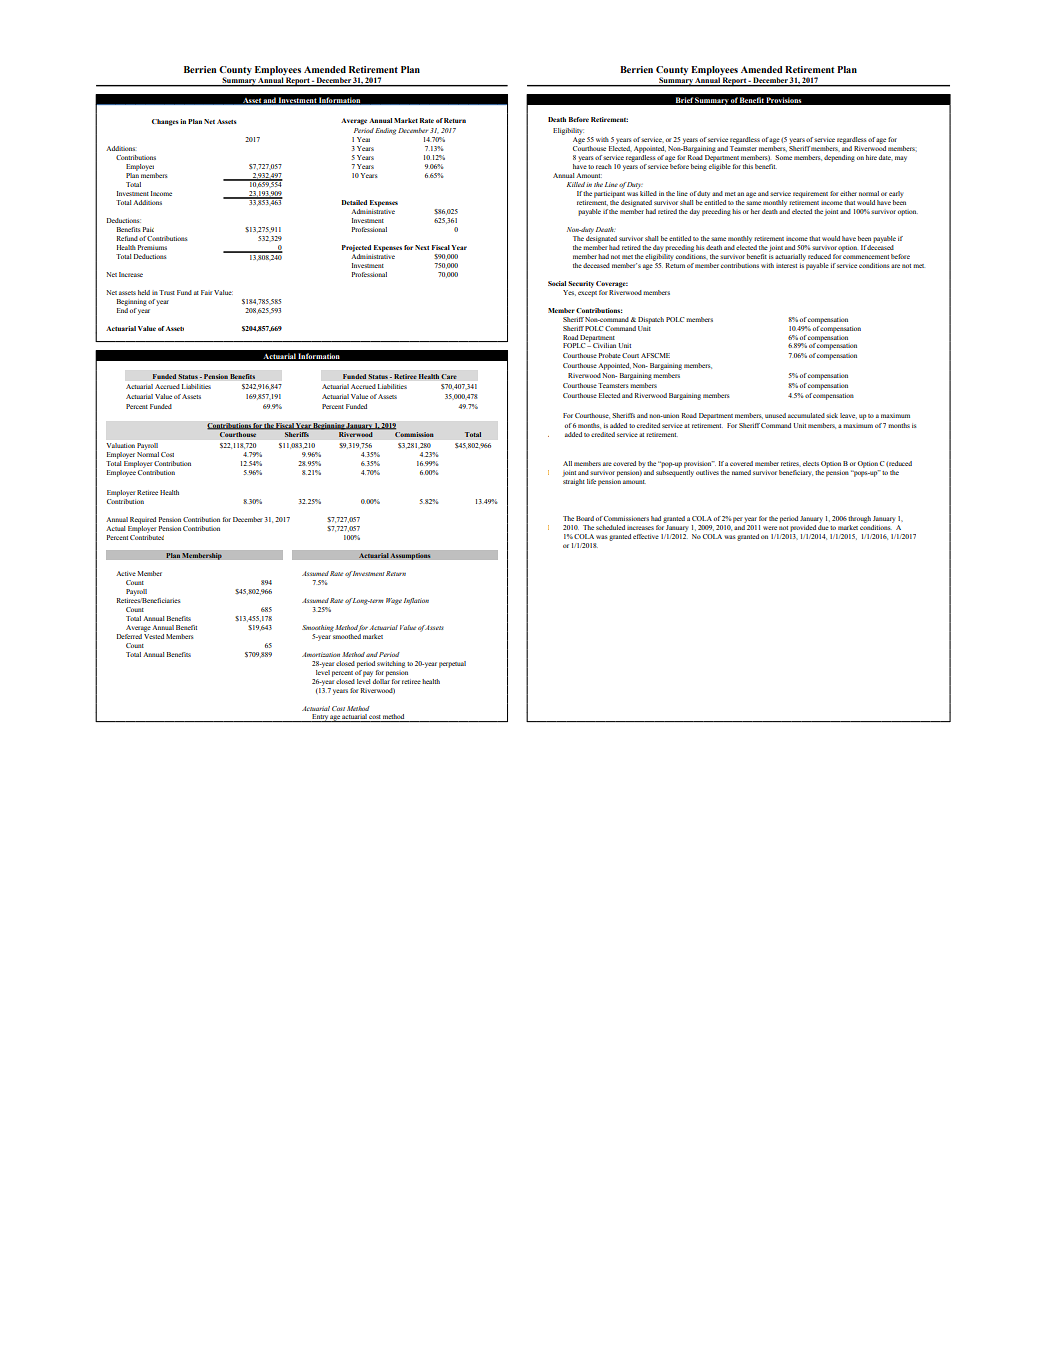  What do you see at coordinates (803, 528) in the document?
I see `provided` at bounding box center [803, 528].
